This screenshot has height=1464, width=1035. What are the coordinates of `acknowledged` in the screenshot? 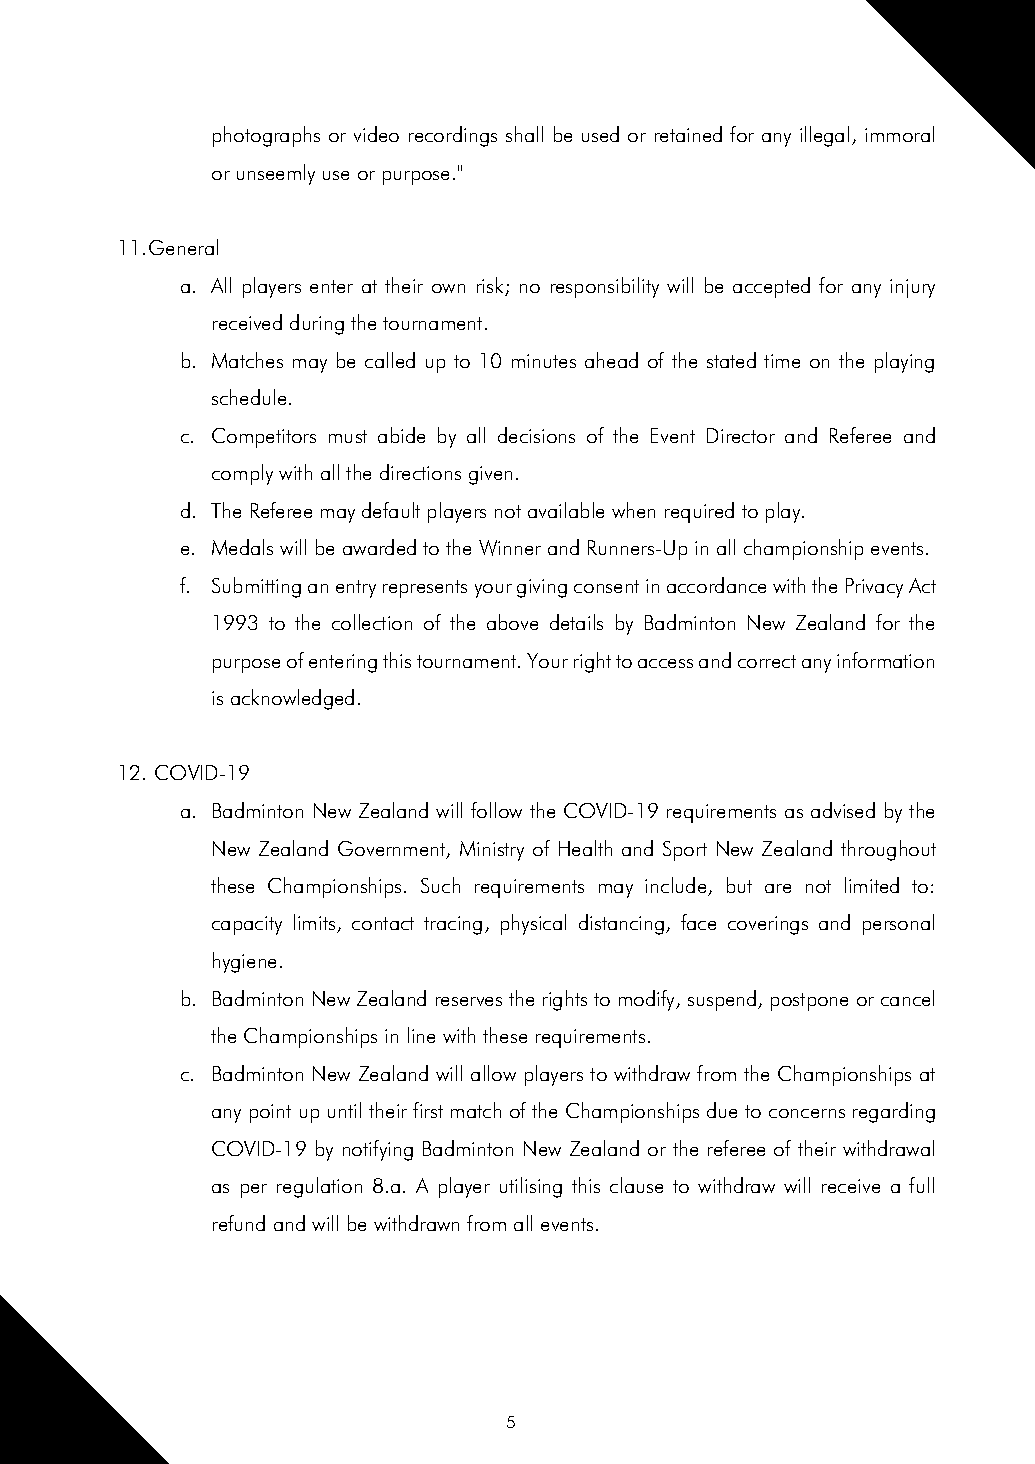 It's located at (292, 699).
